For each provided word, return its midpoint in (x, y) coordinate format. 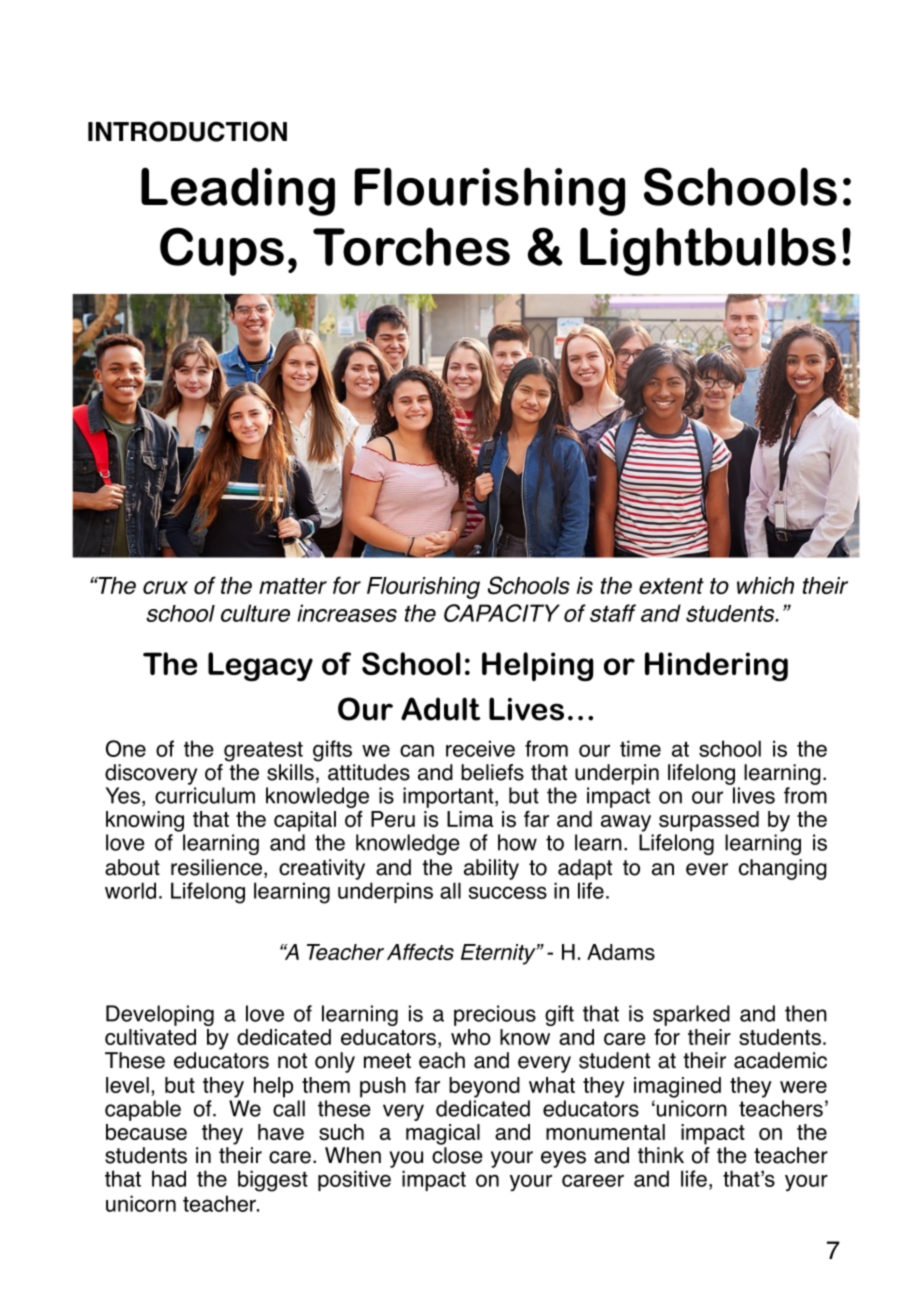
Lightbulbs (708, 251)
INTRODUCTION (187, 131)
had (169, 1178)
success (508, 892)
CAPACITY (502, 613)
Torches (411, 246)
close (457, 1155)
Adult (440, 709)
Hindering (716, 666)
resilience (216, 867)
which (765, 585)
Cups (222, 251)
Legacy (260, 666)
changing (783, 869)
